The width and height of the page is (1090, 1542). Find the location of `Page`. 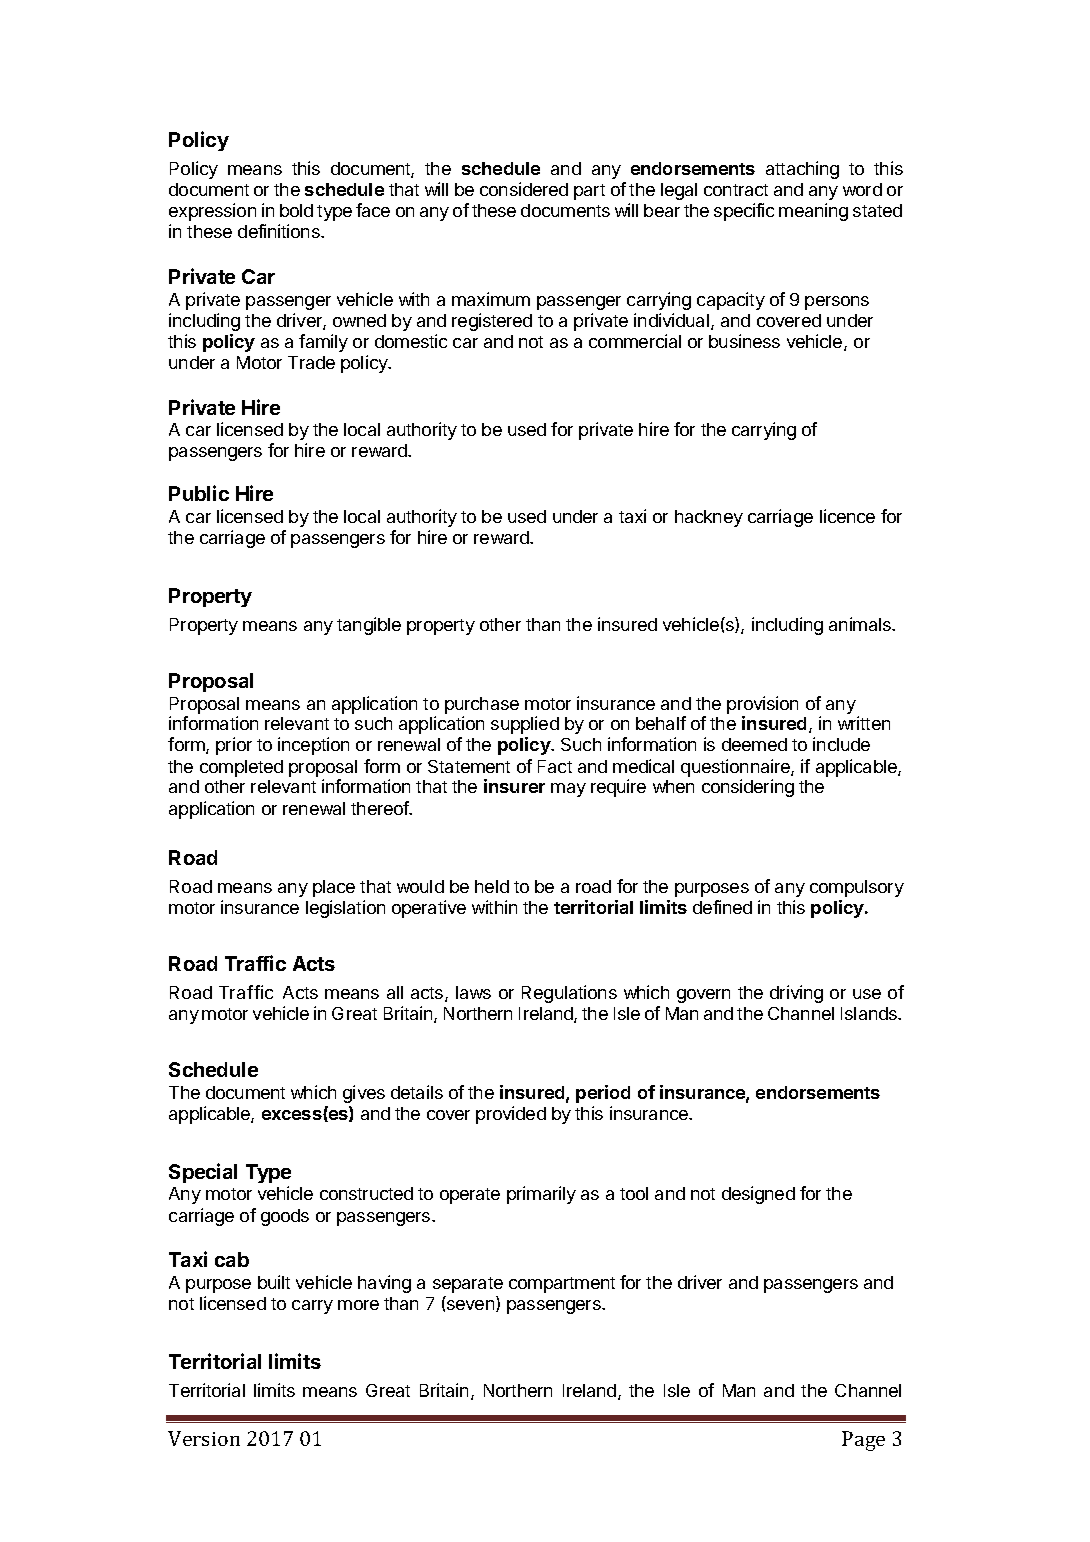

Page is located at coordinates (863, 1441).
